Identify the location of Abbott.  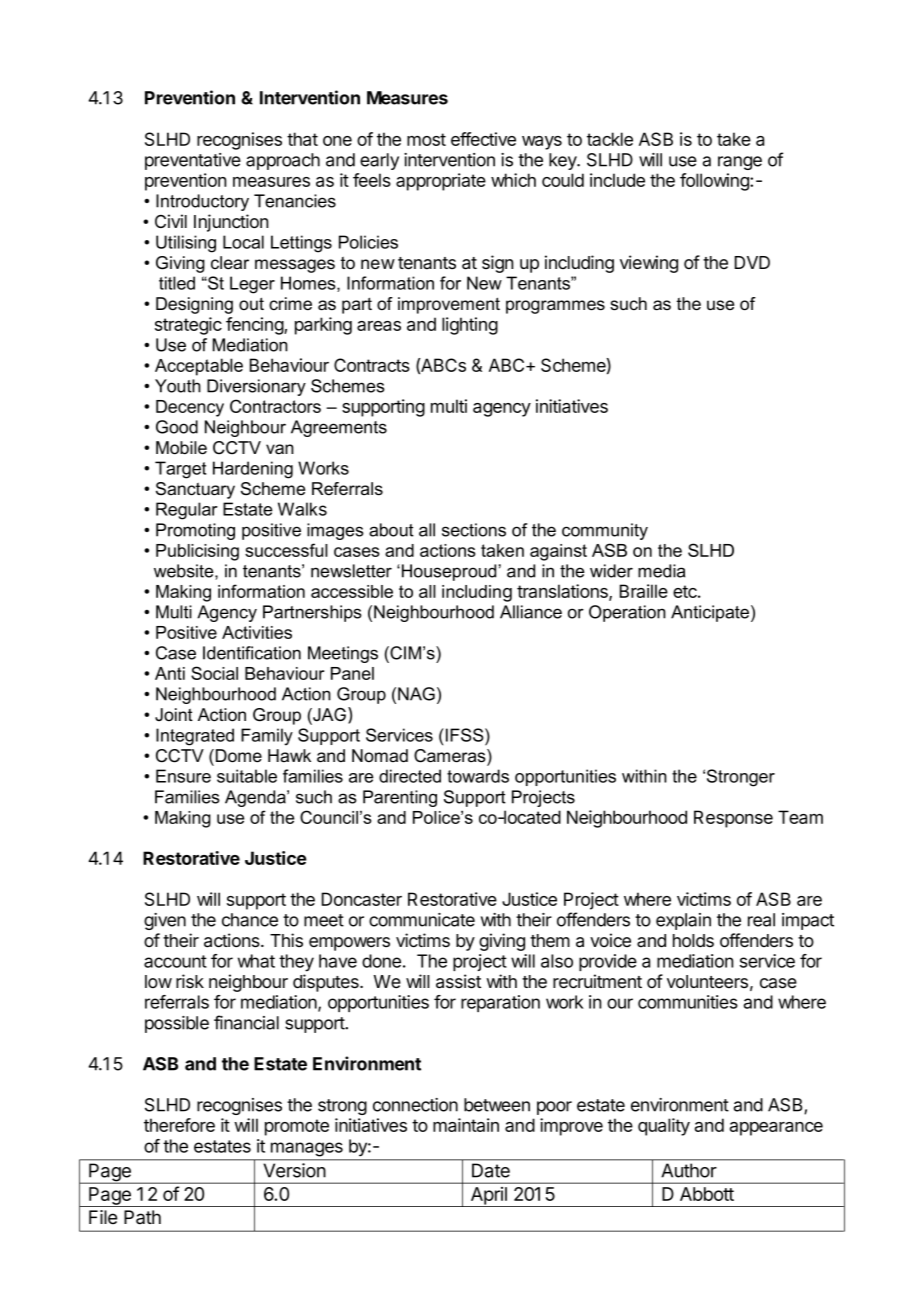
(707, 1194).
